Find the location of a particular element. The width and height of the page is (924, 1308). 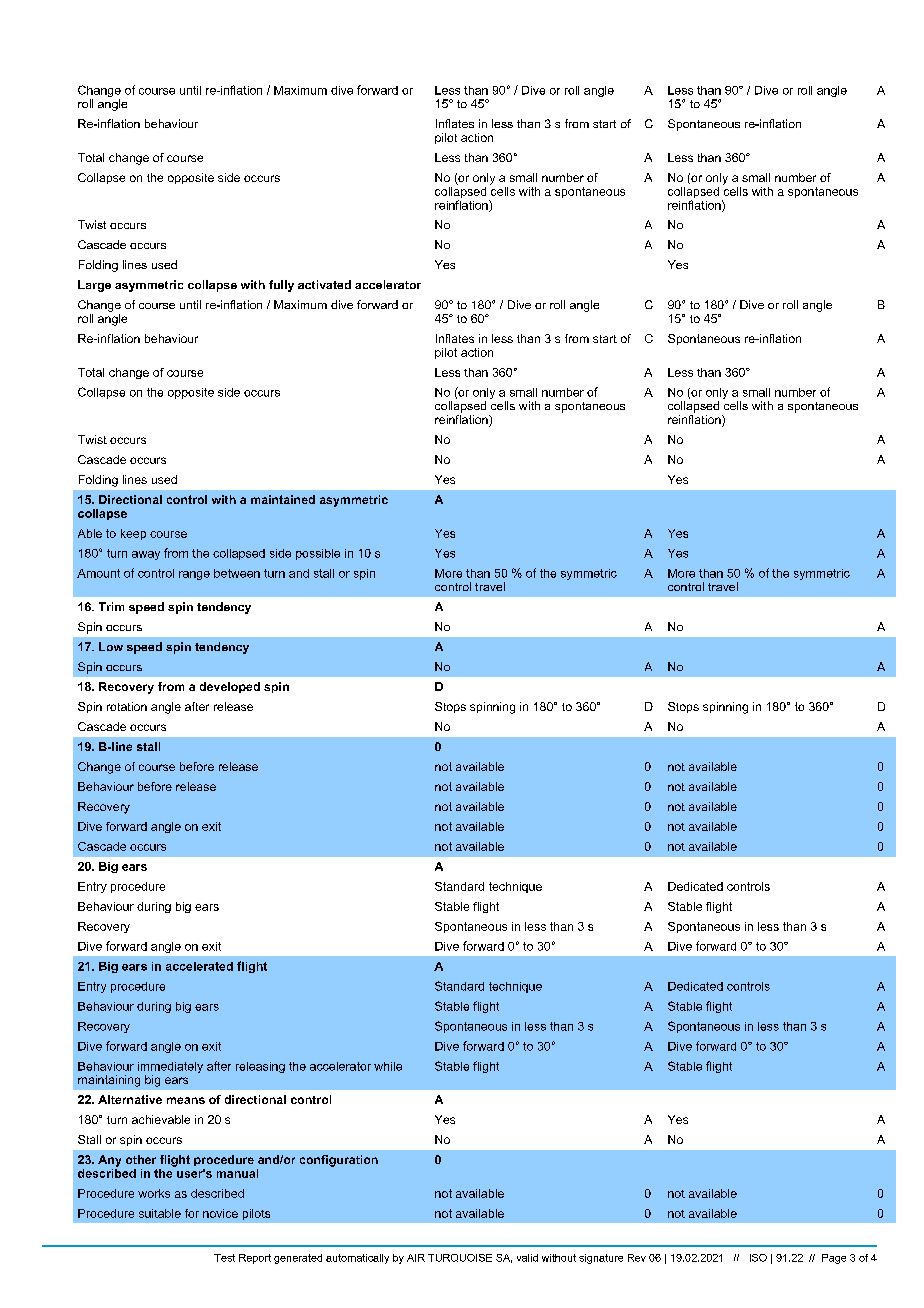

while is located at coordinates (388, 1066).
